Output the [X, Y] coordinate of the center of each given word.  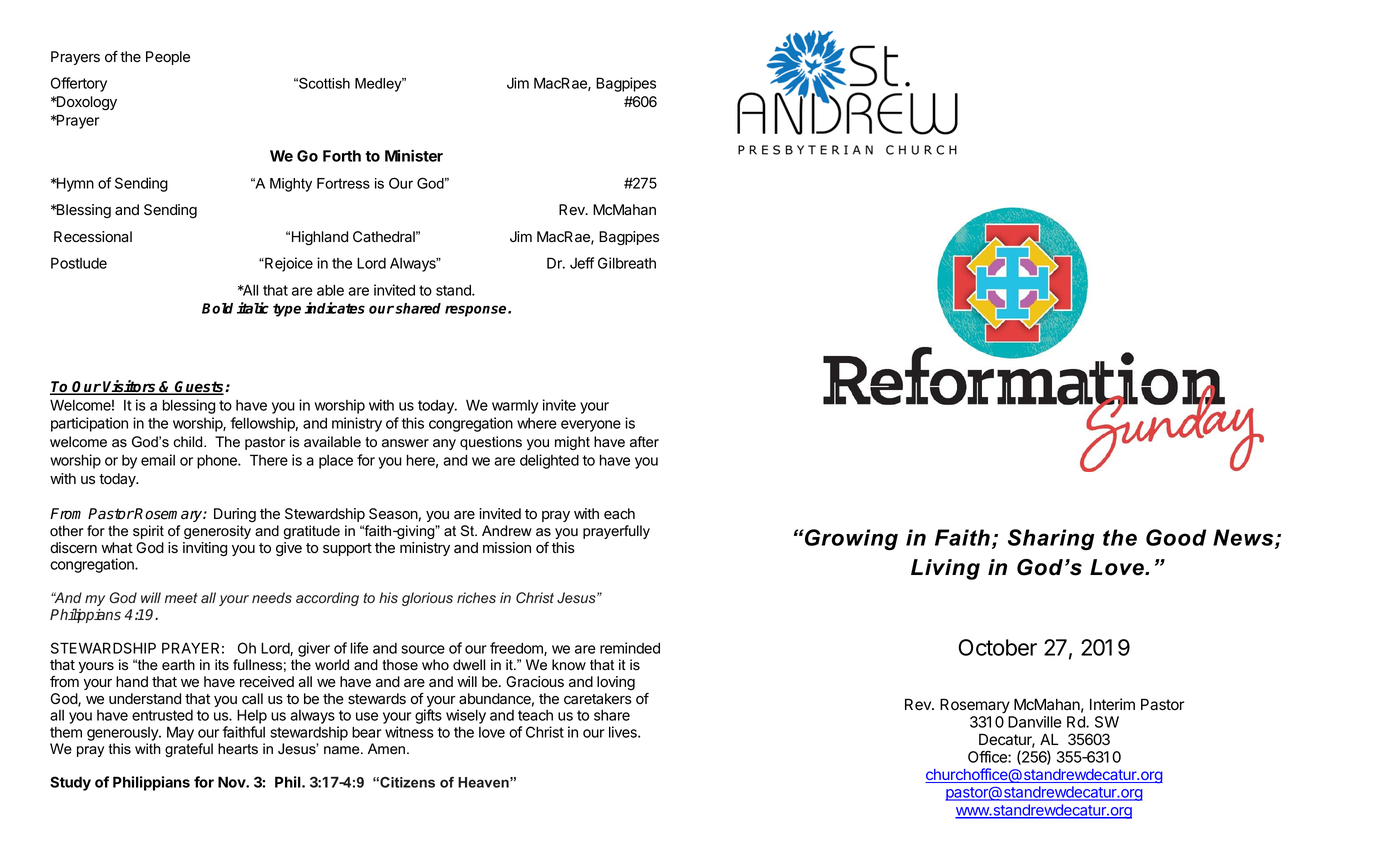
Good [1176, 537]
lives [624, 732]
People [168, 58]
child [189, 442]
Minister [414, 155]
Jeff [582, 263]
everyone [591, 426]
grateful [189, 750]
